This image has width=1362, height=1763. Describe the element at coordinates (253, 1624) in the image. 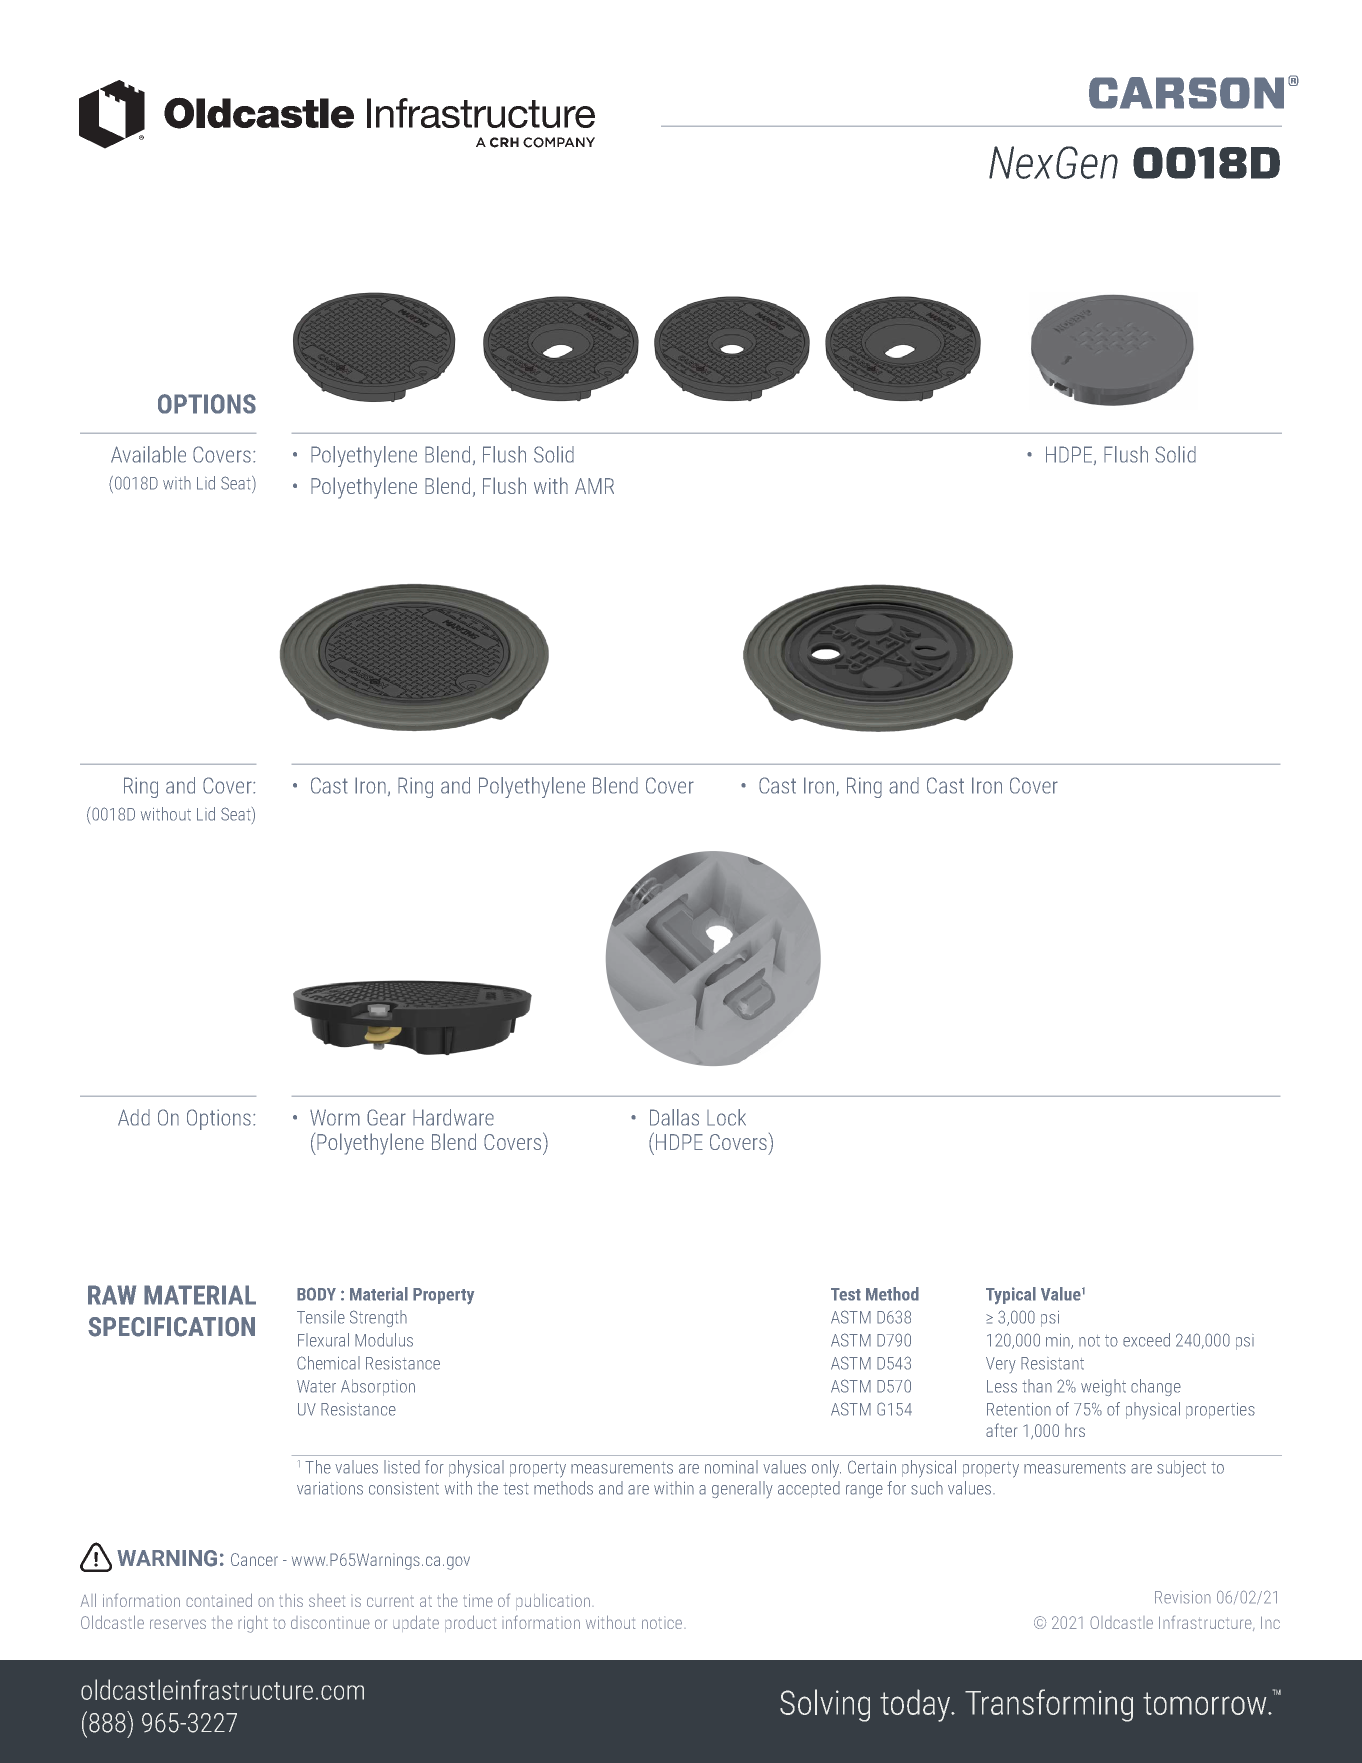

I see `right` at that location.
